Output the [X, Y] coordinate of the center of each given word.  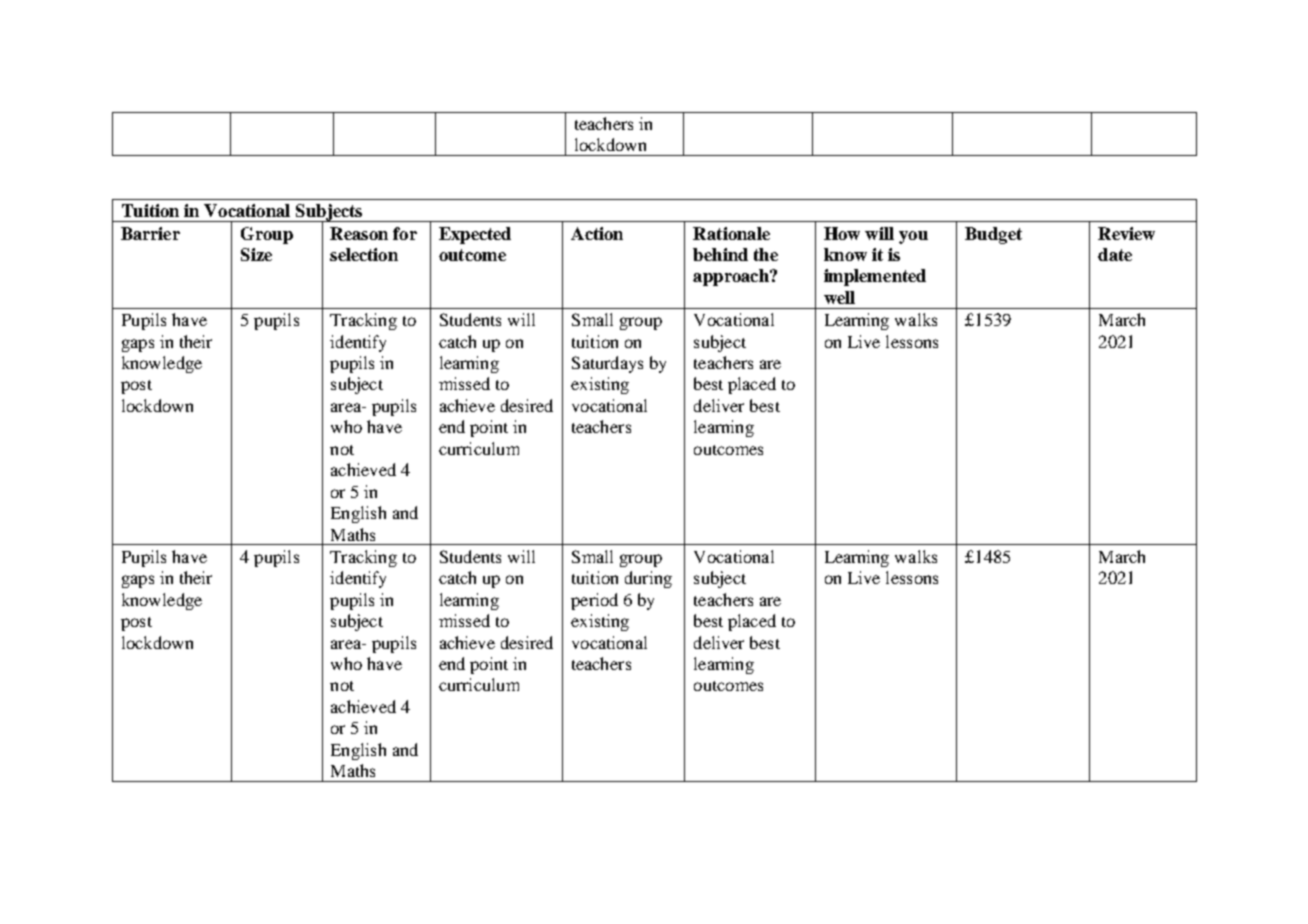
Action [597, 233]
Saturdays [607, 364]
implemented [875, 277]
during [648, 579]
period [594, 601]
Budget [993, 235]
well [839, 297]
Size [256, 254]
